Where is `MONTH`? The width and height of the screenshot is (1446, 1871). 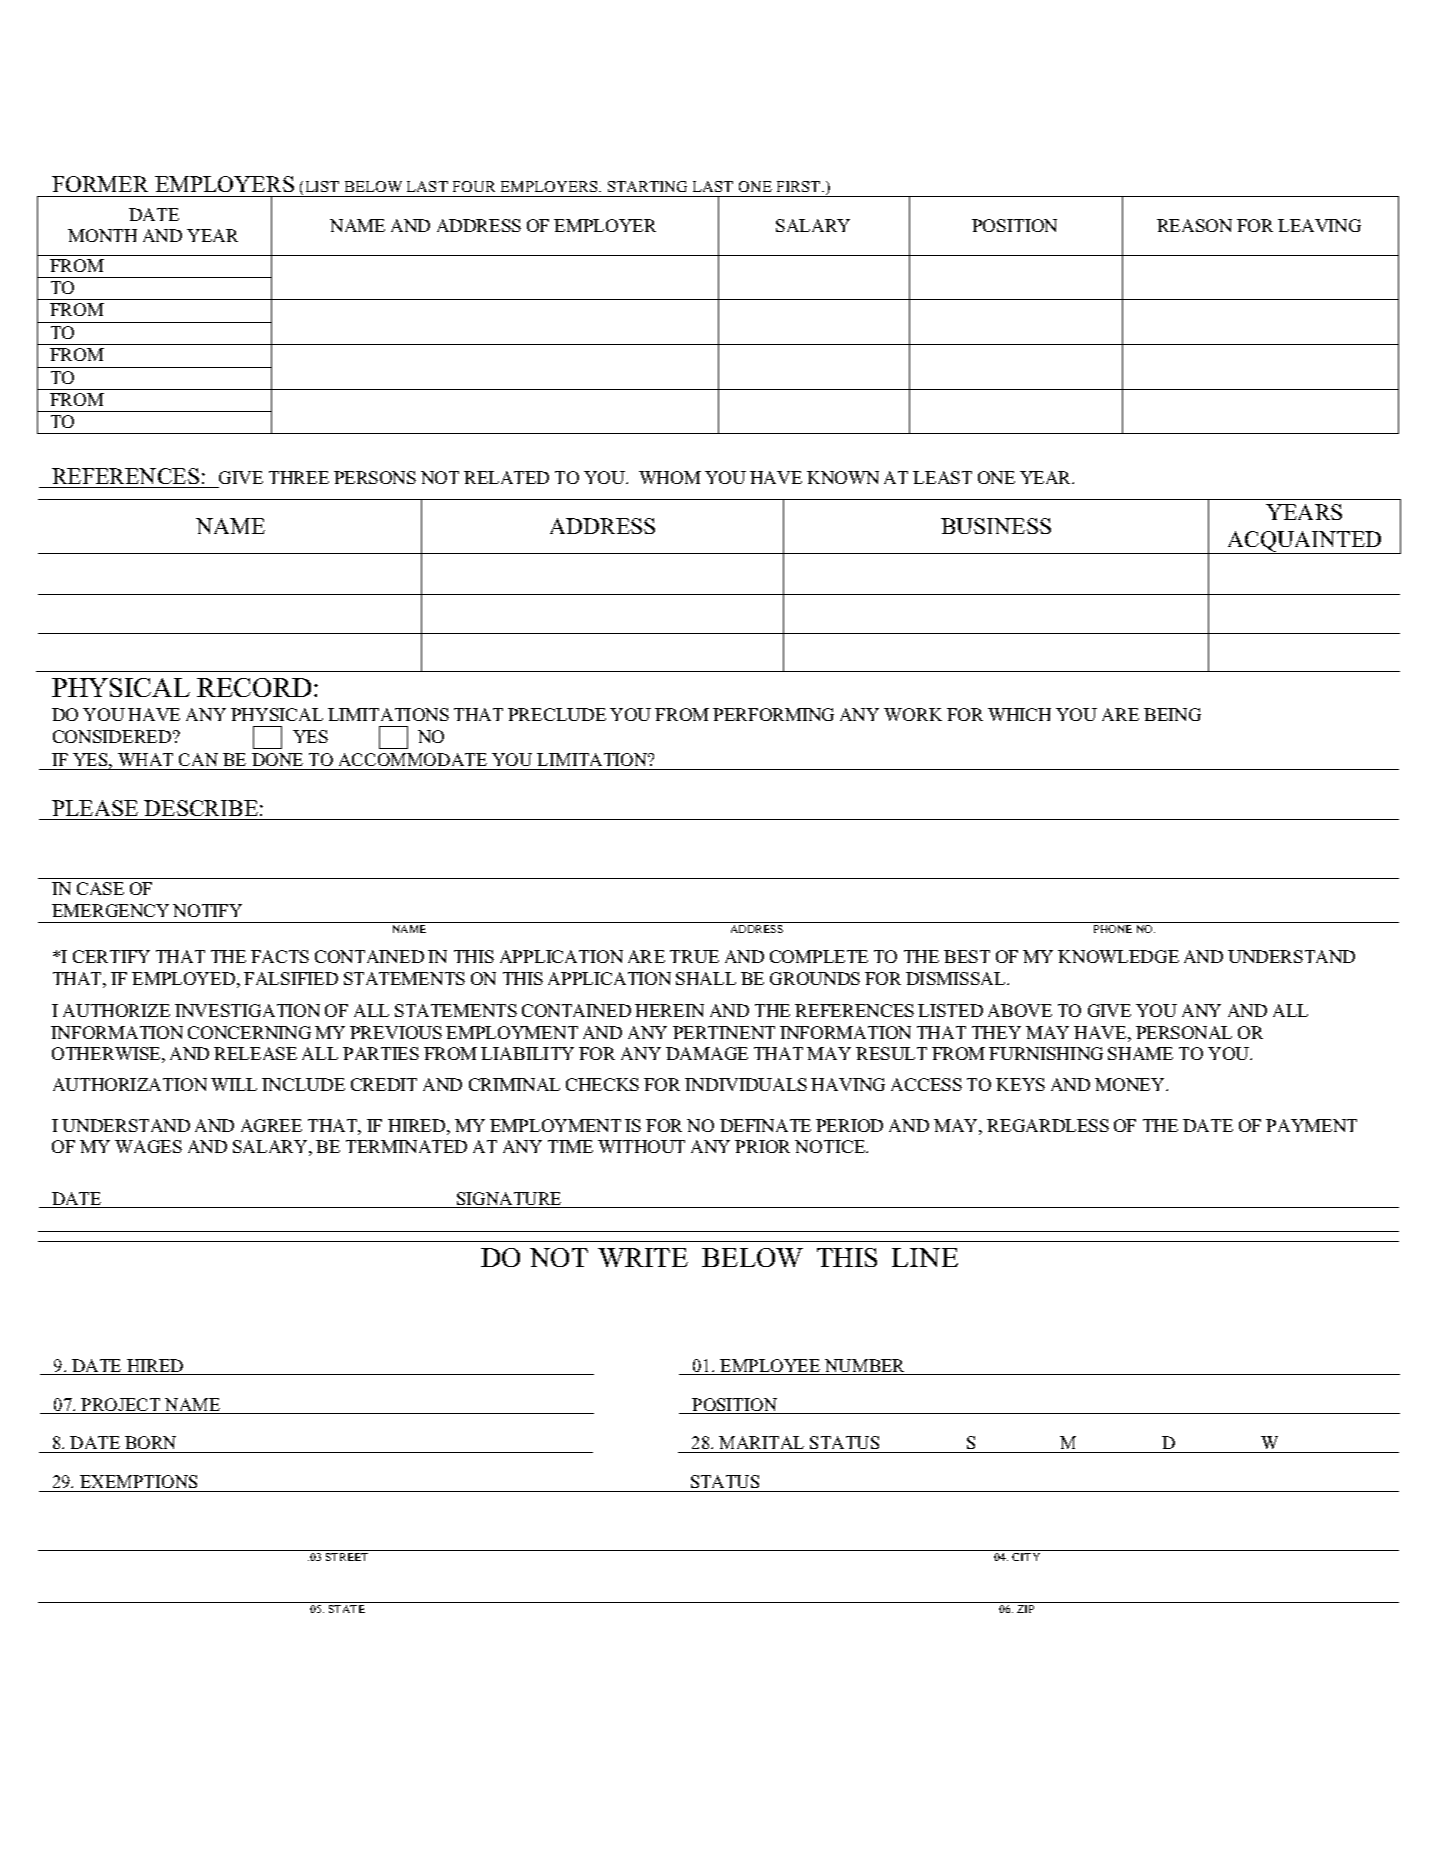
MONTH is located at coordinates (102, 235).
